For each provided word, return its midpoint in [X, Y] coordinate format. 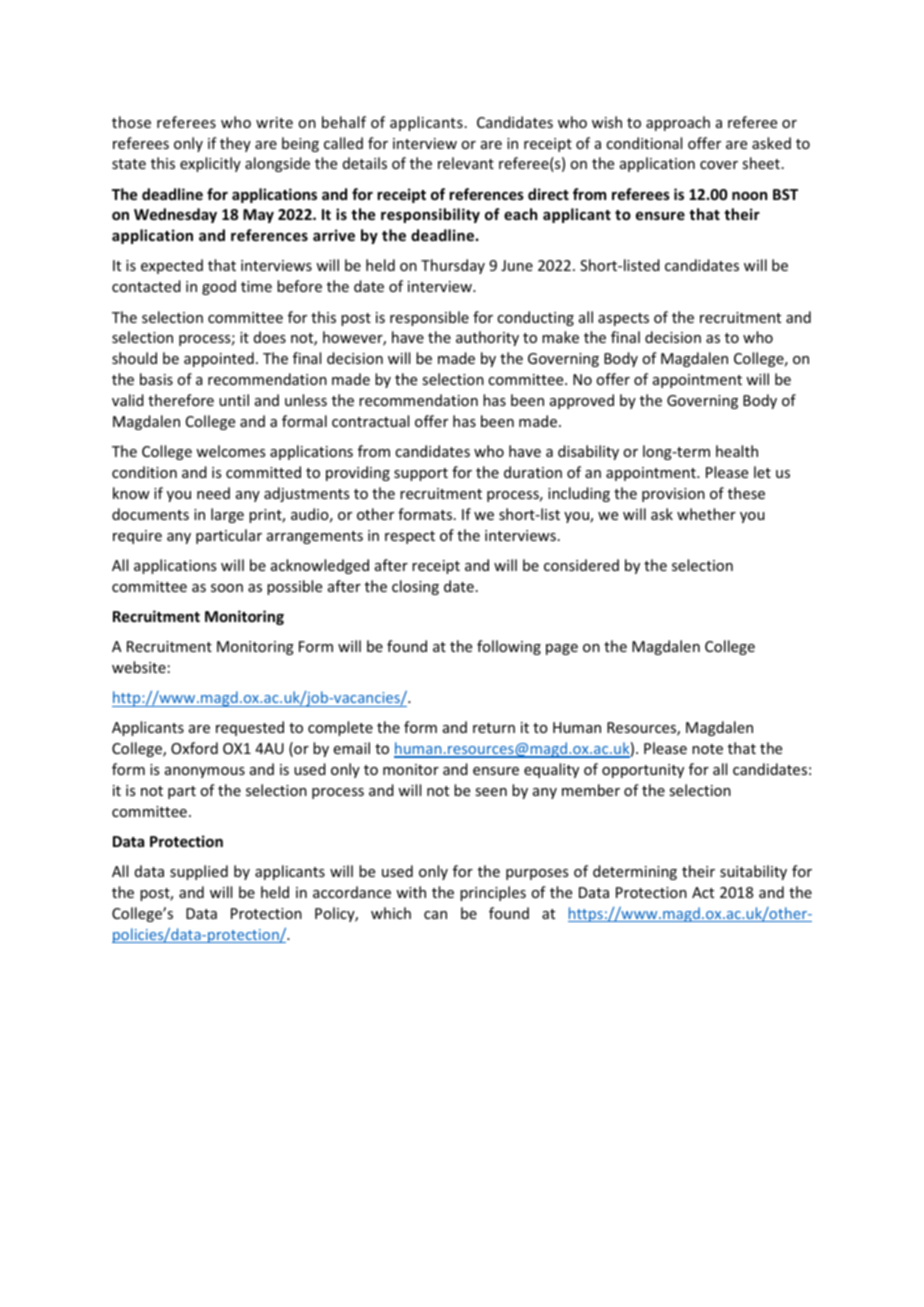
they [235, 144]
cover [719, 165]
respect [410, 537]
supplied [199, 872]
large [227, 515]
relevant [466, 163]
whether [706, 514]
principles [493, 893]
